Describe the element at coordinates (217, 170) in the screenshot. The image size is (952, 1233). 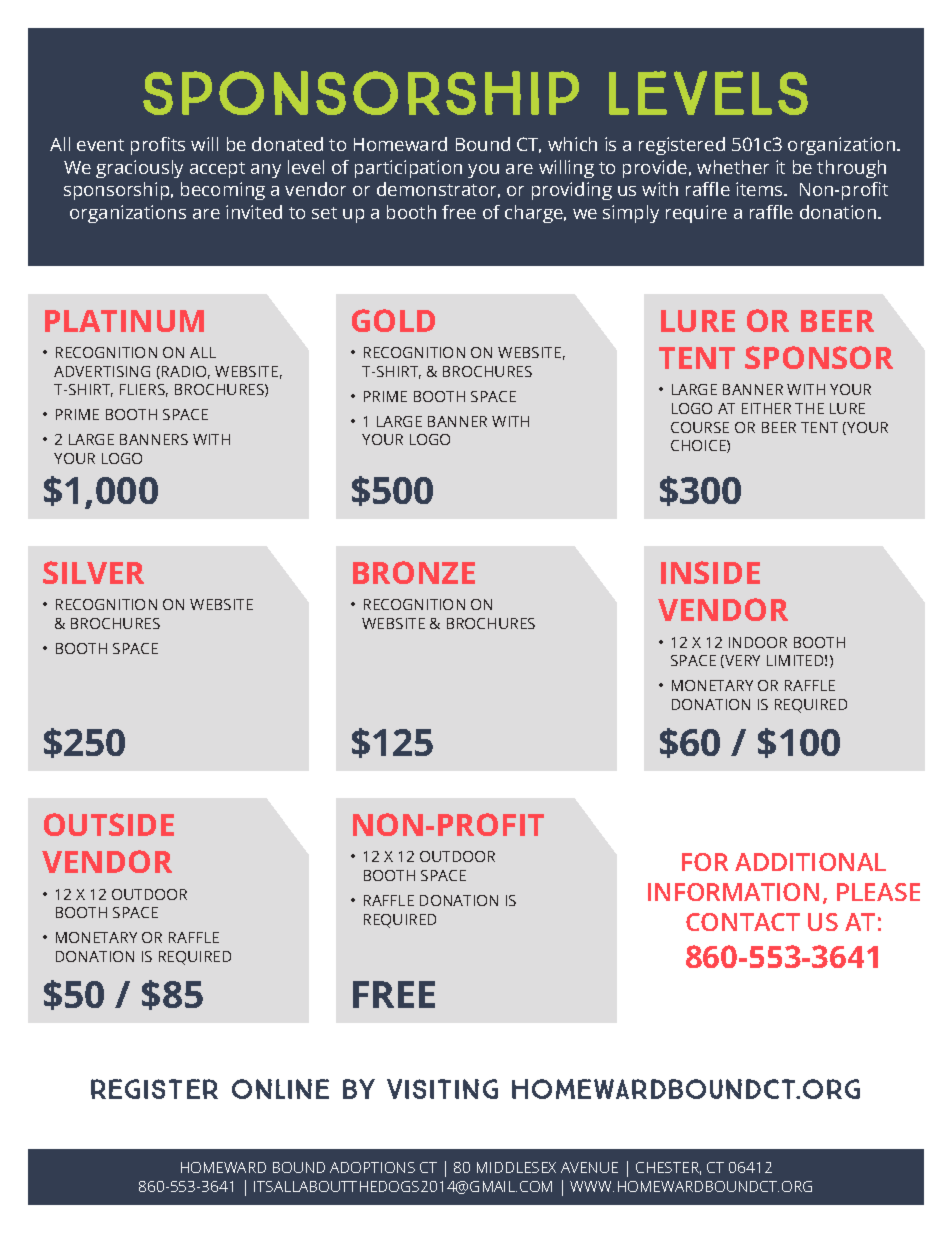
I see `accept` at that location.
